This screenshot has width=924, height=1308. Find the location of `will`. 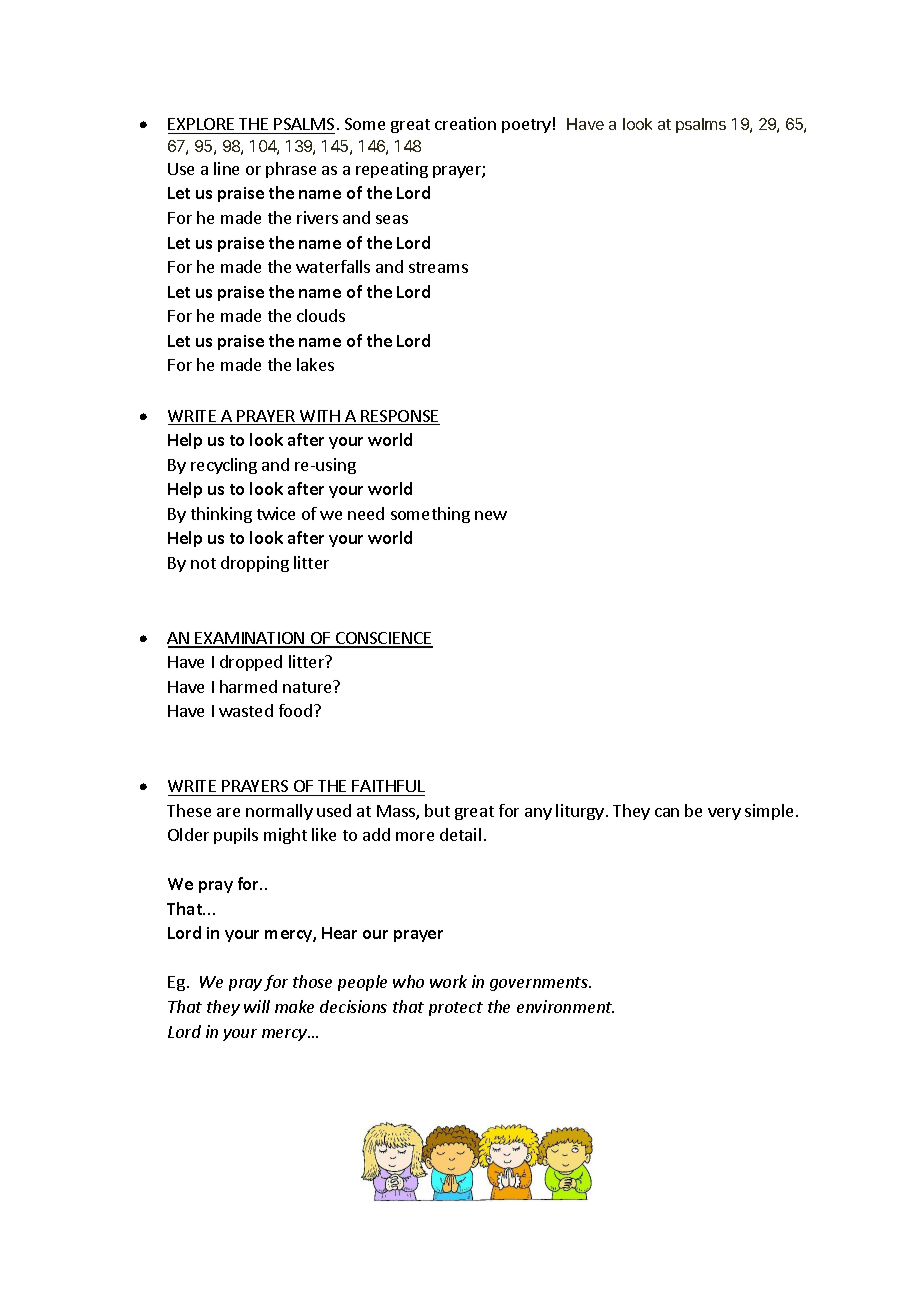

will is located at coordinates (257, 1006).
